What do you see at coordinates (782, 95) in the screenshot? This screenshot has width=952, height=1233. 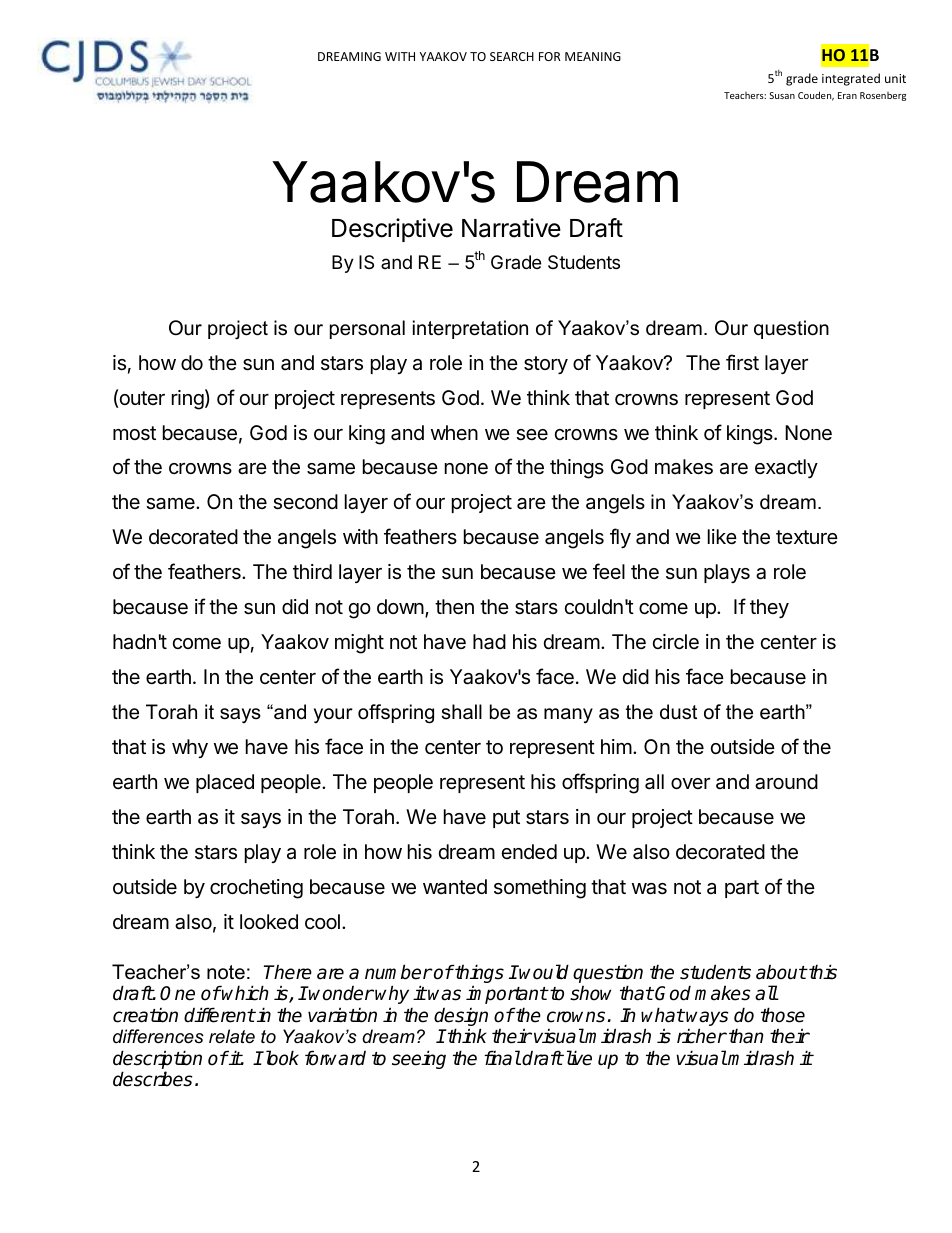 I see `Susan` at bounding box center [782, 95].
